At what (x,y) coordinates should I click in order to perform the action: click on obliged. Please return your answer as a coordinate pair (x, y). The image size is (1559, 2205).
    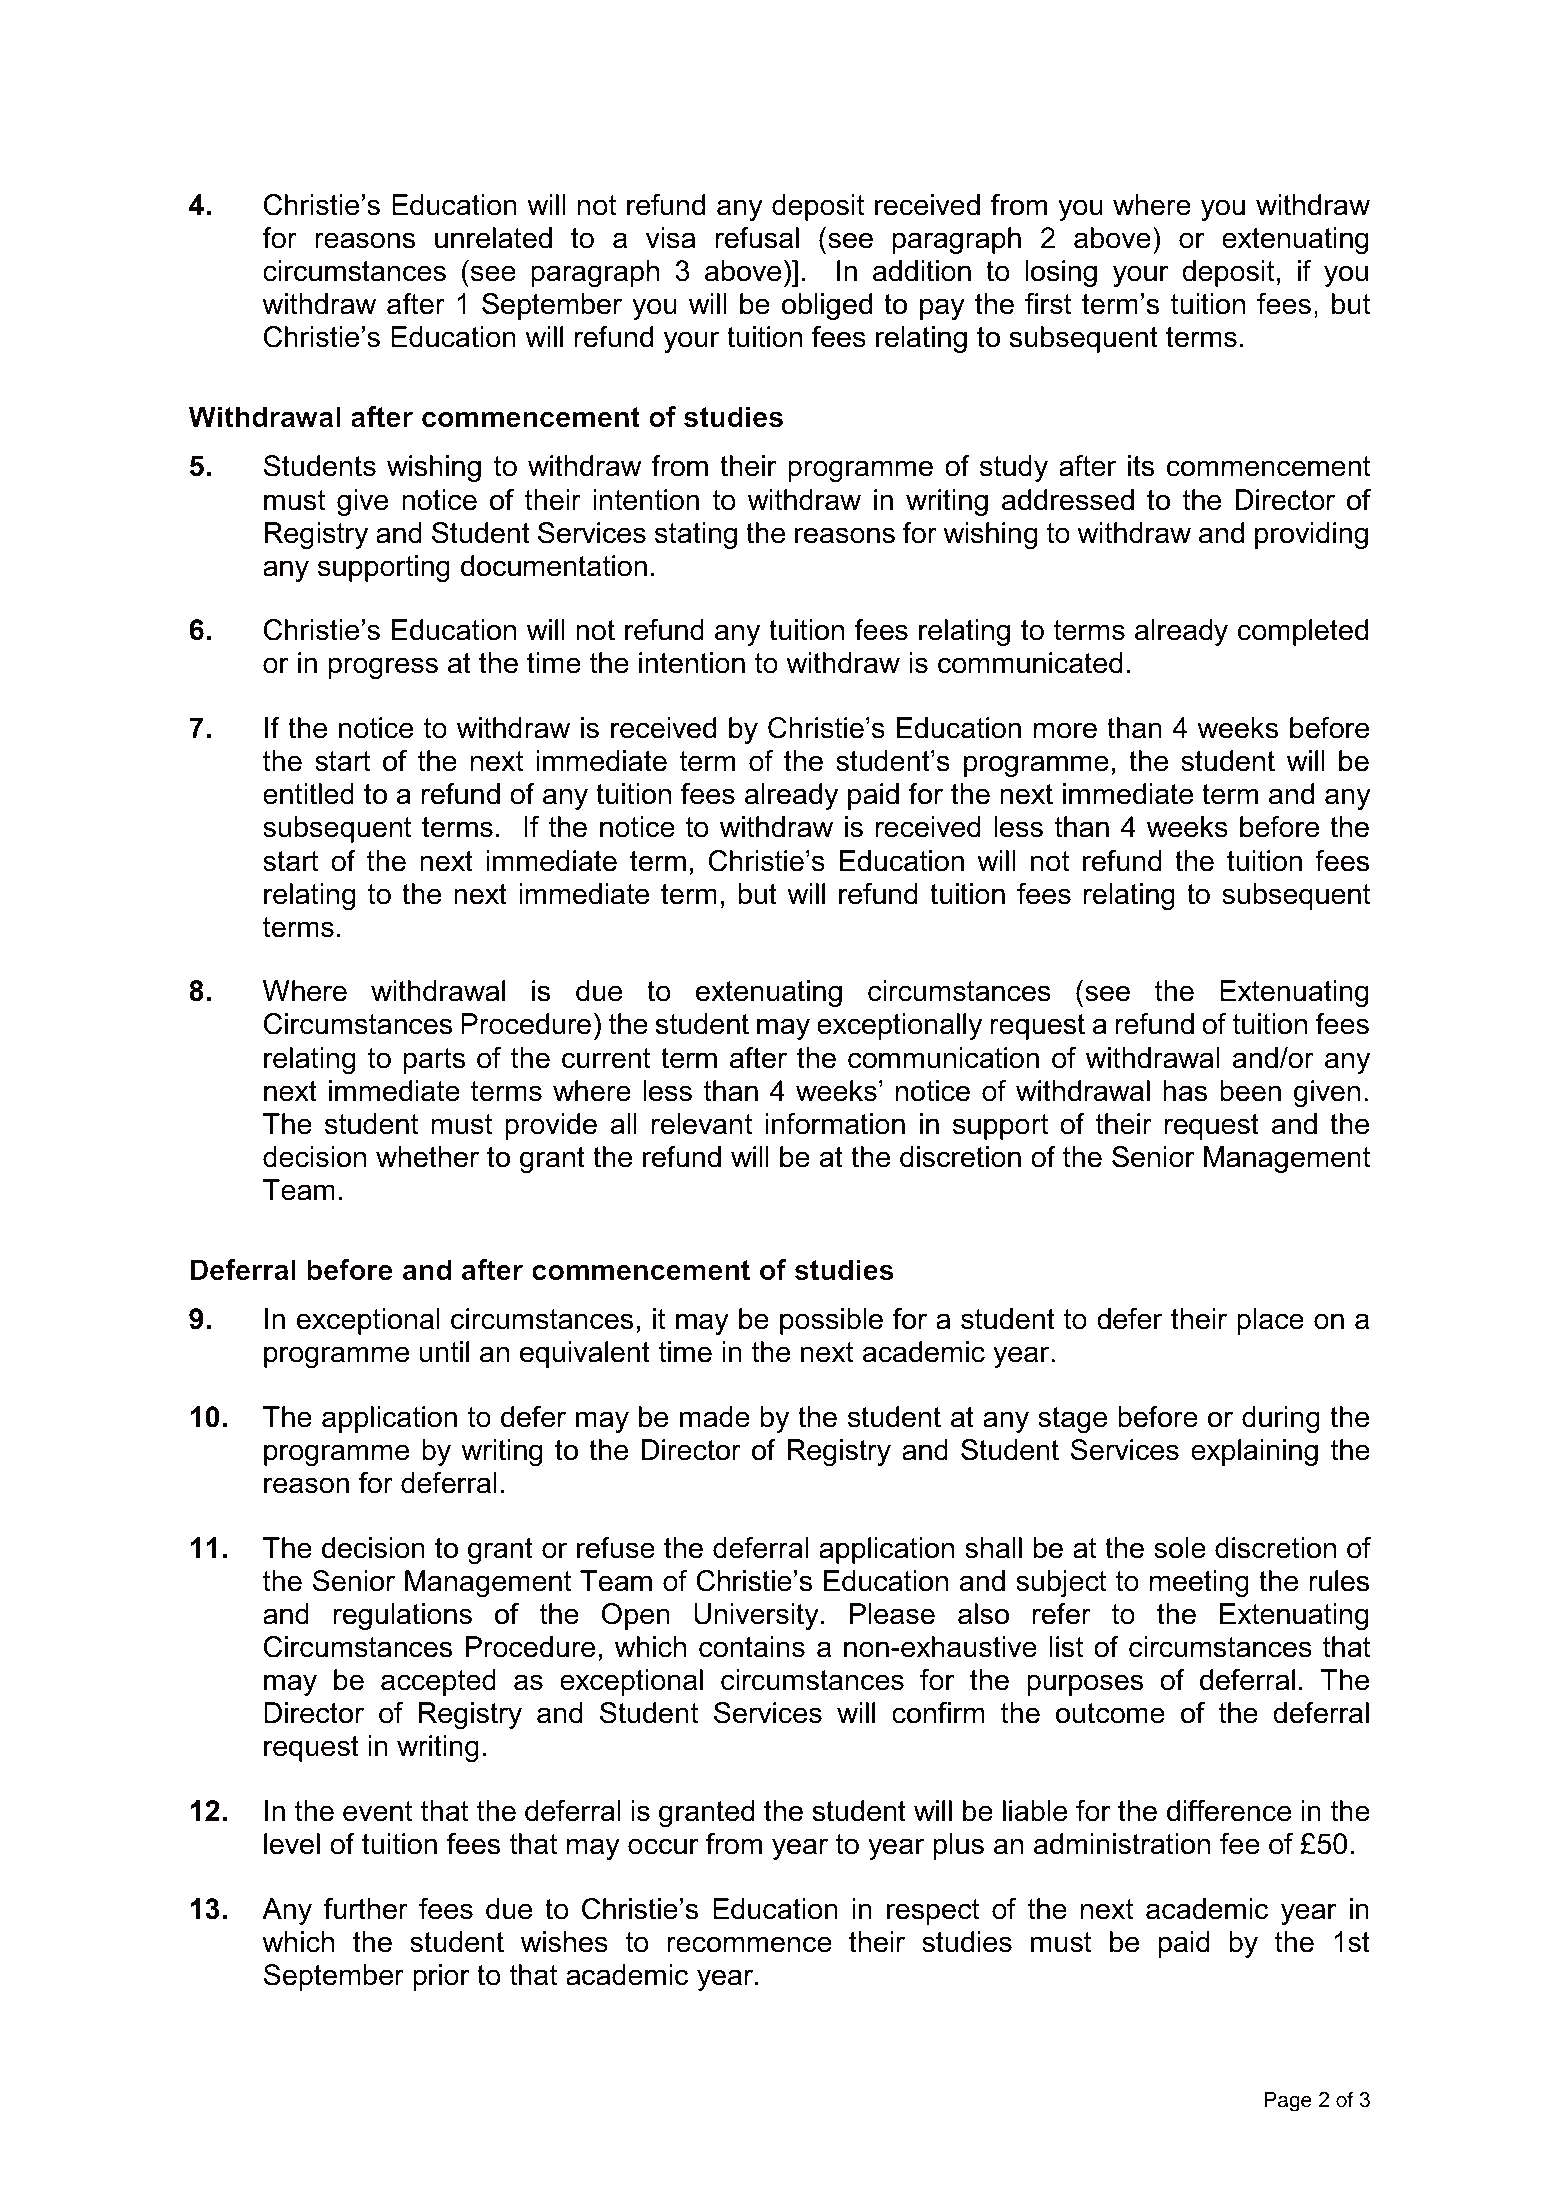
    Looking at the image, I should click on (827, 306).
